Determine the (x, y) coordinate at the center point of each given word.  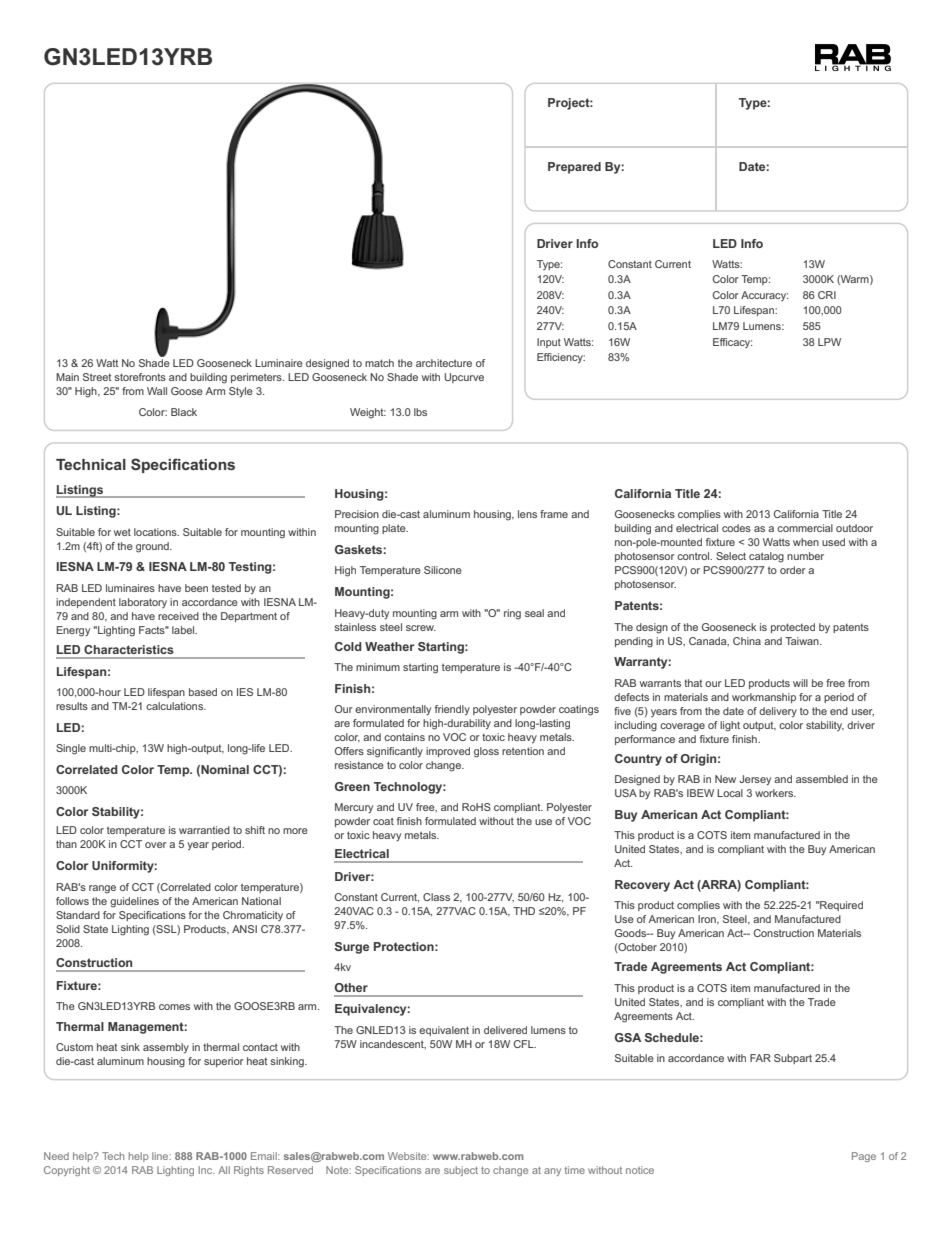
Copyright (67, 1171)
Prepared (574, 168)
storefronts (140, 377)
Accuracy (764, 296)
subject (461, 1171)
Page (864, 1157)
